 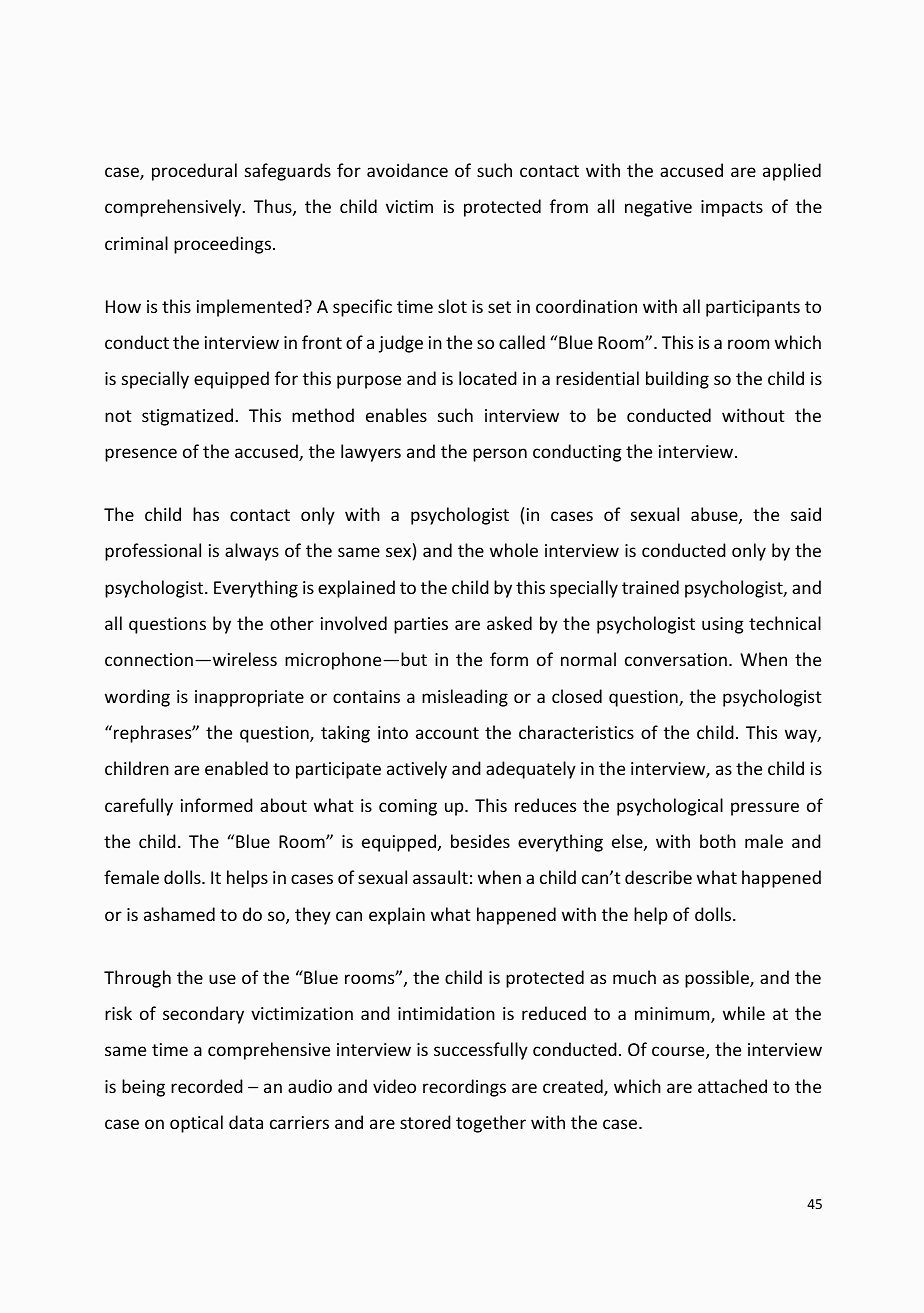 What do you see at coordinates (421, 625) in the screenshot?
I see `parties` at bounding box center [421, 625].
